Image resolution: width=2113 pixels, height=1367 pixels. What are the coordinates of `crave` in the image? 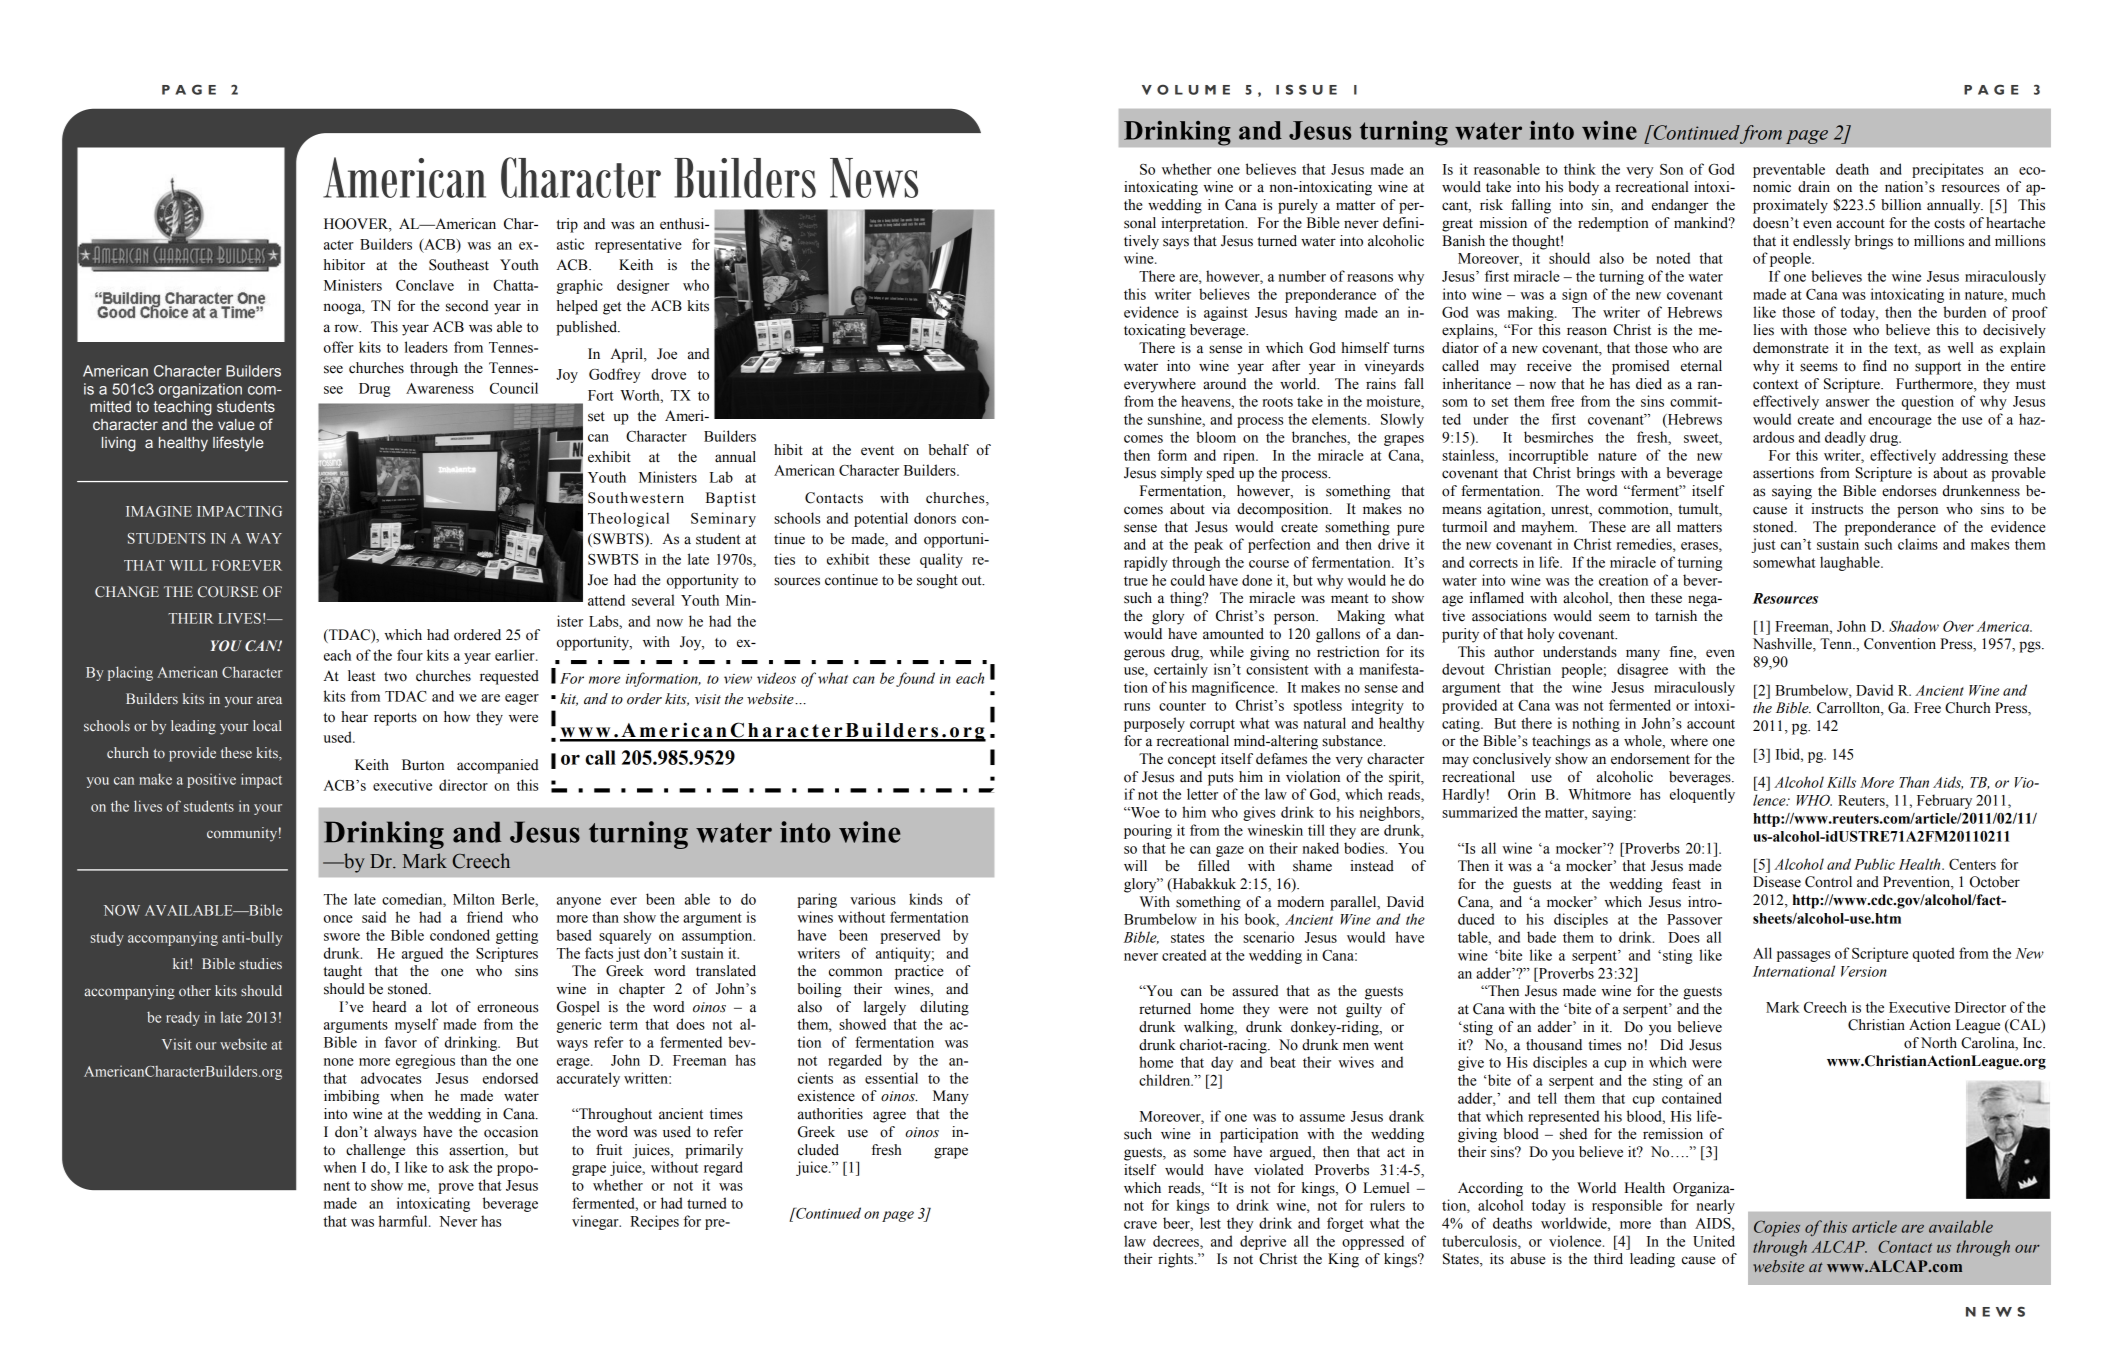 It's located at (1140, 1225).
